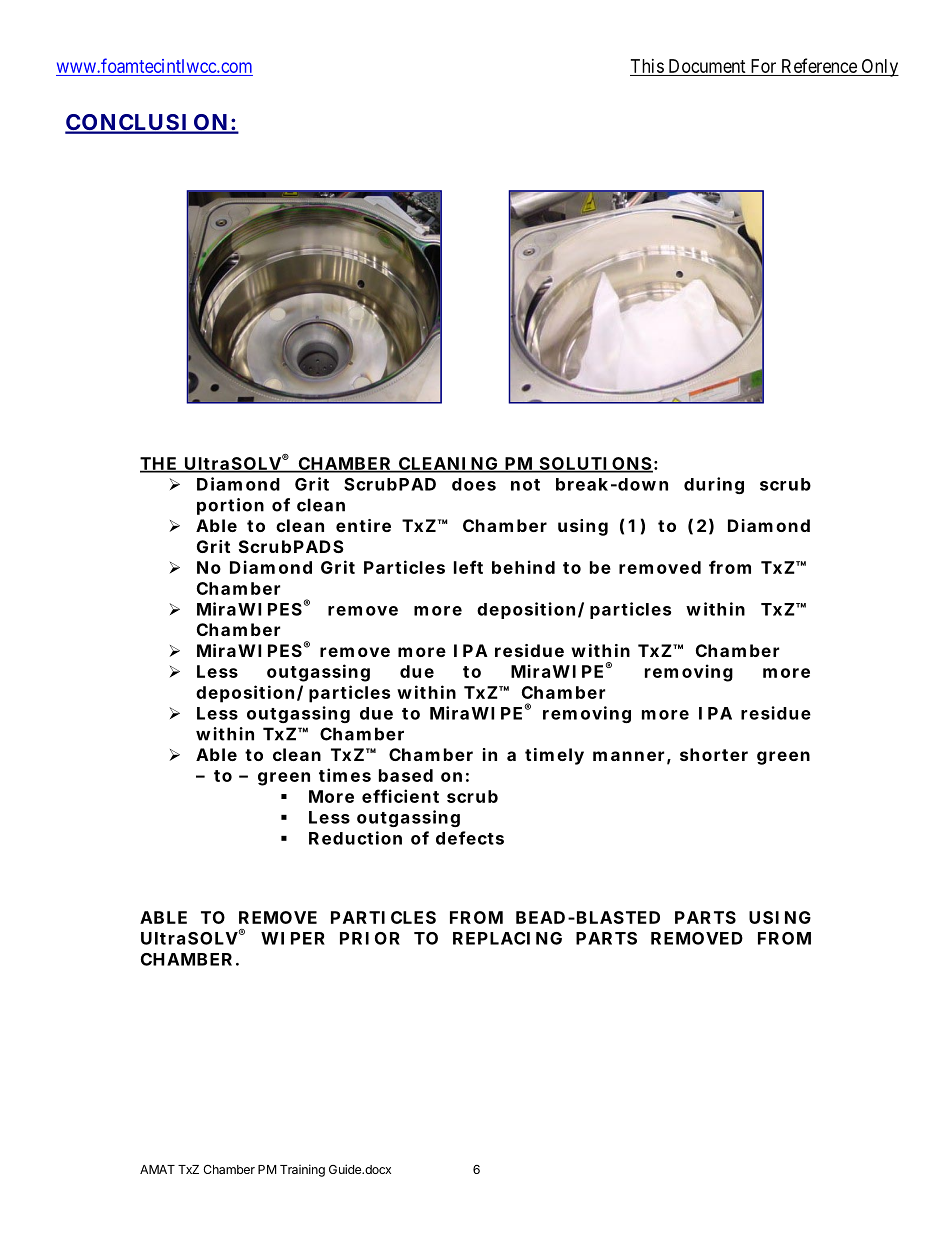 This screenshot has height=1233, width=952. I want to click on Document, so click(707, 66).
